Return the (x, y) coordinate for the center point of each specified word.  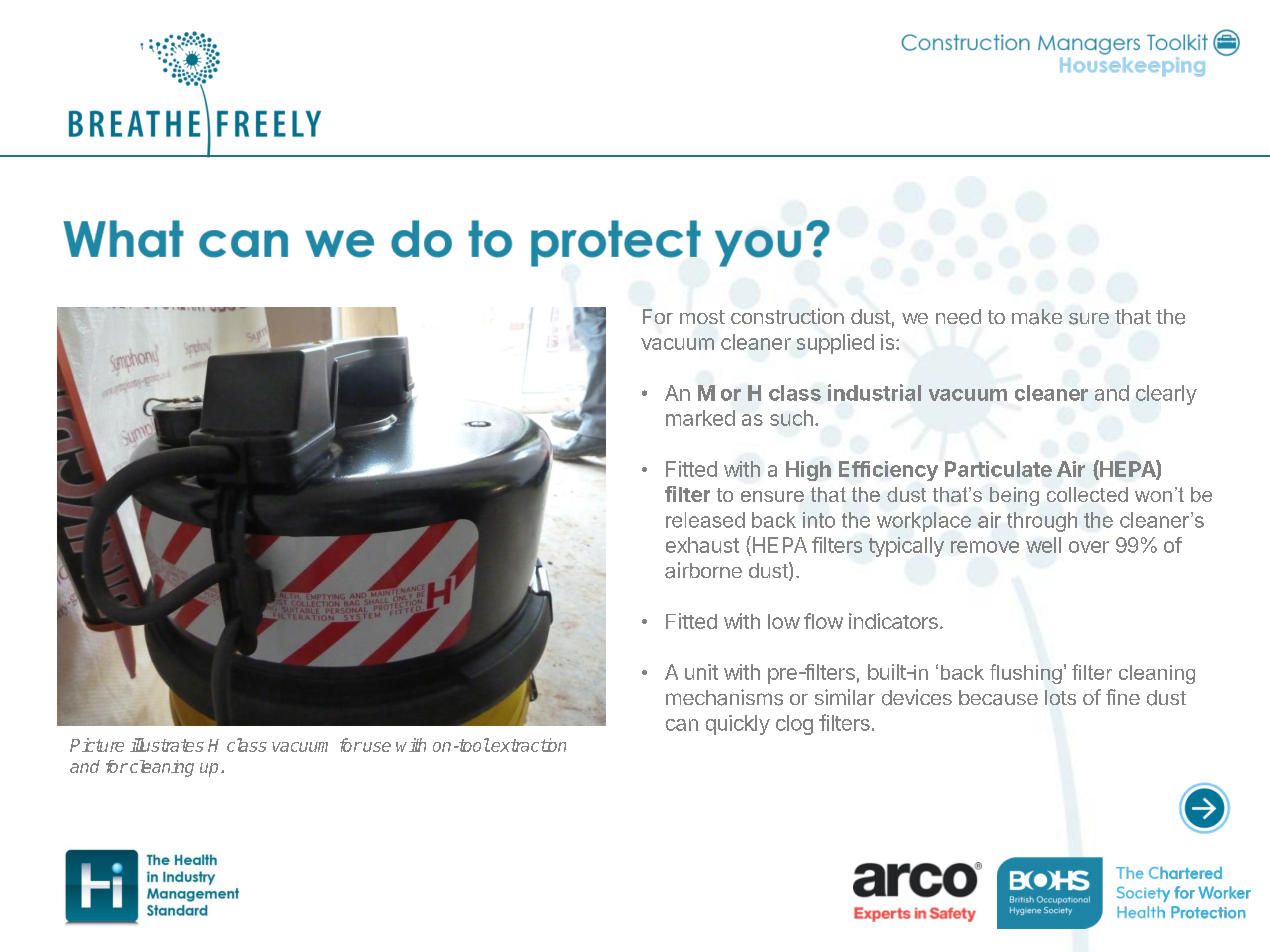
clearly (1166, 395)
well (1043, 545)
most (702, 317)
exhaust (702, 545)
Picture (97, 745)
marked (700, 418)
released (705, 520)
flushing (1026, 674)
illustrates (167, 745)
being (1014, 496)
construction (787, 316)
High (808, 471)
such (791, 418)
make (1037, 317)
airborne (703, 570)
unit (701, 672)
